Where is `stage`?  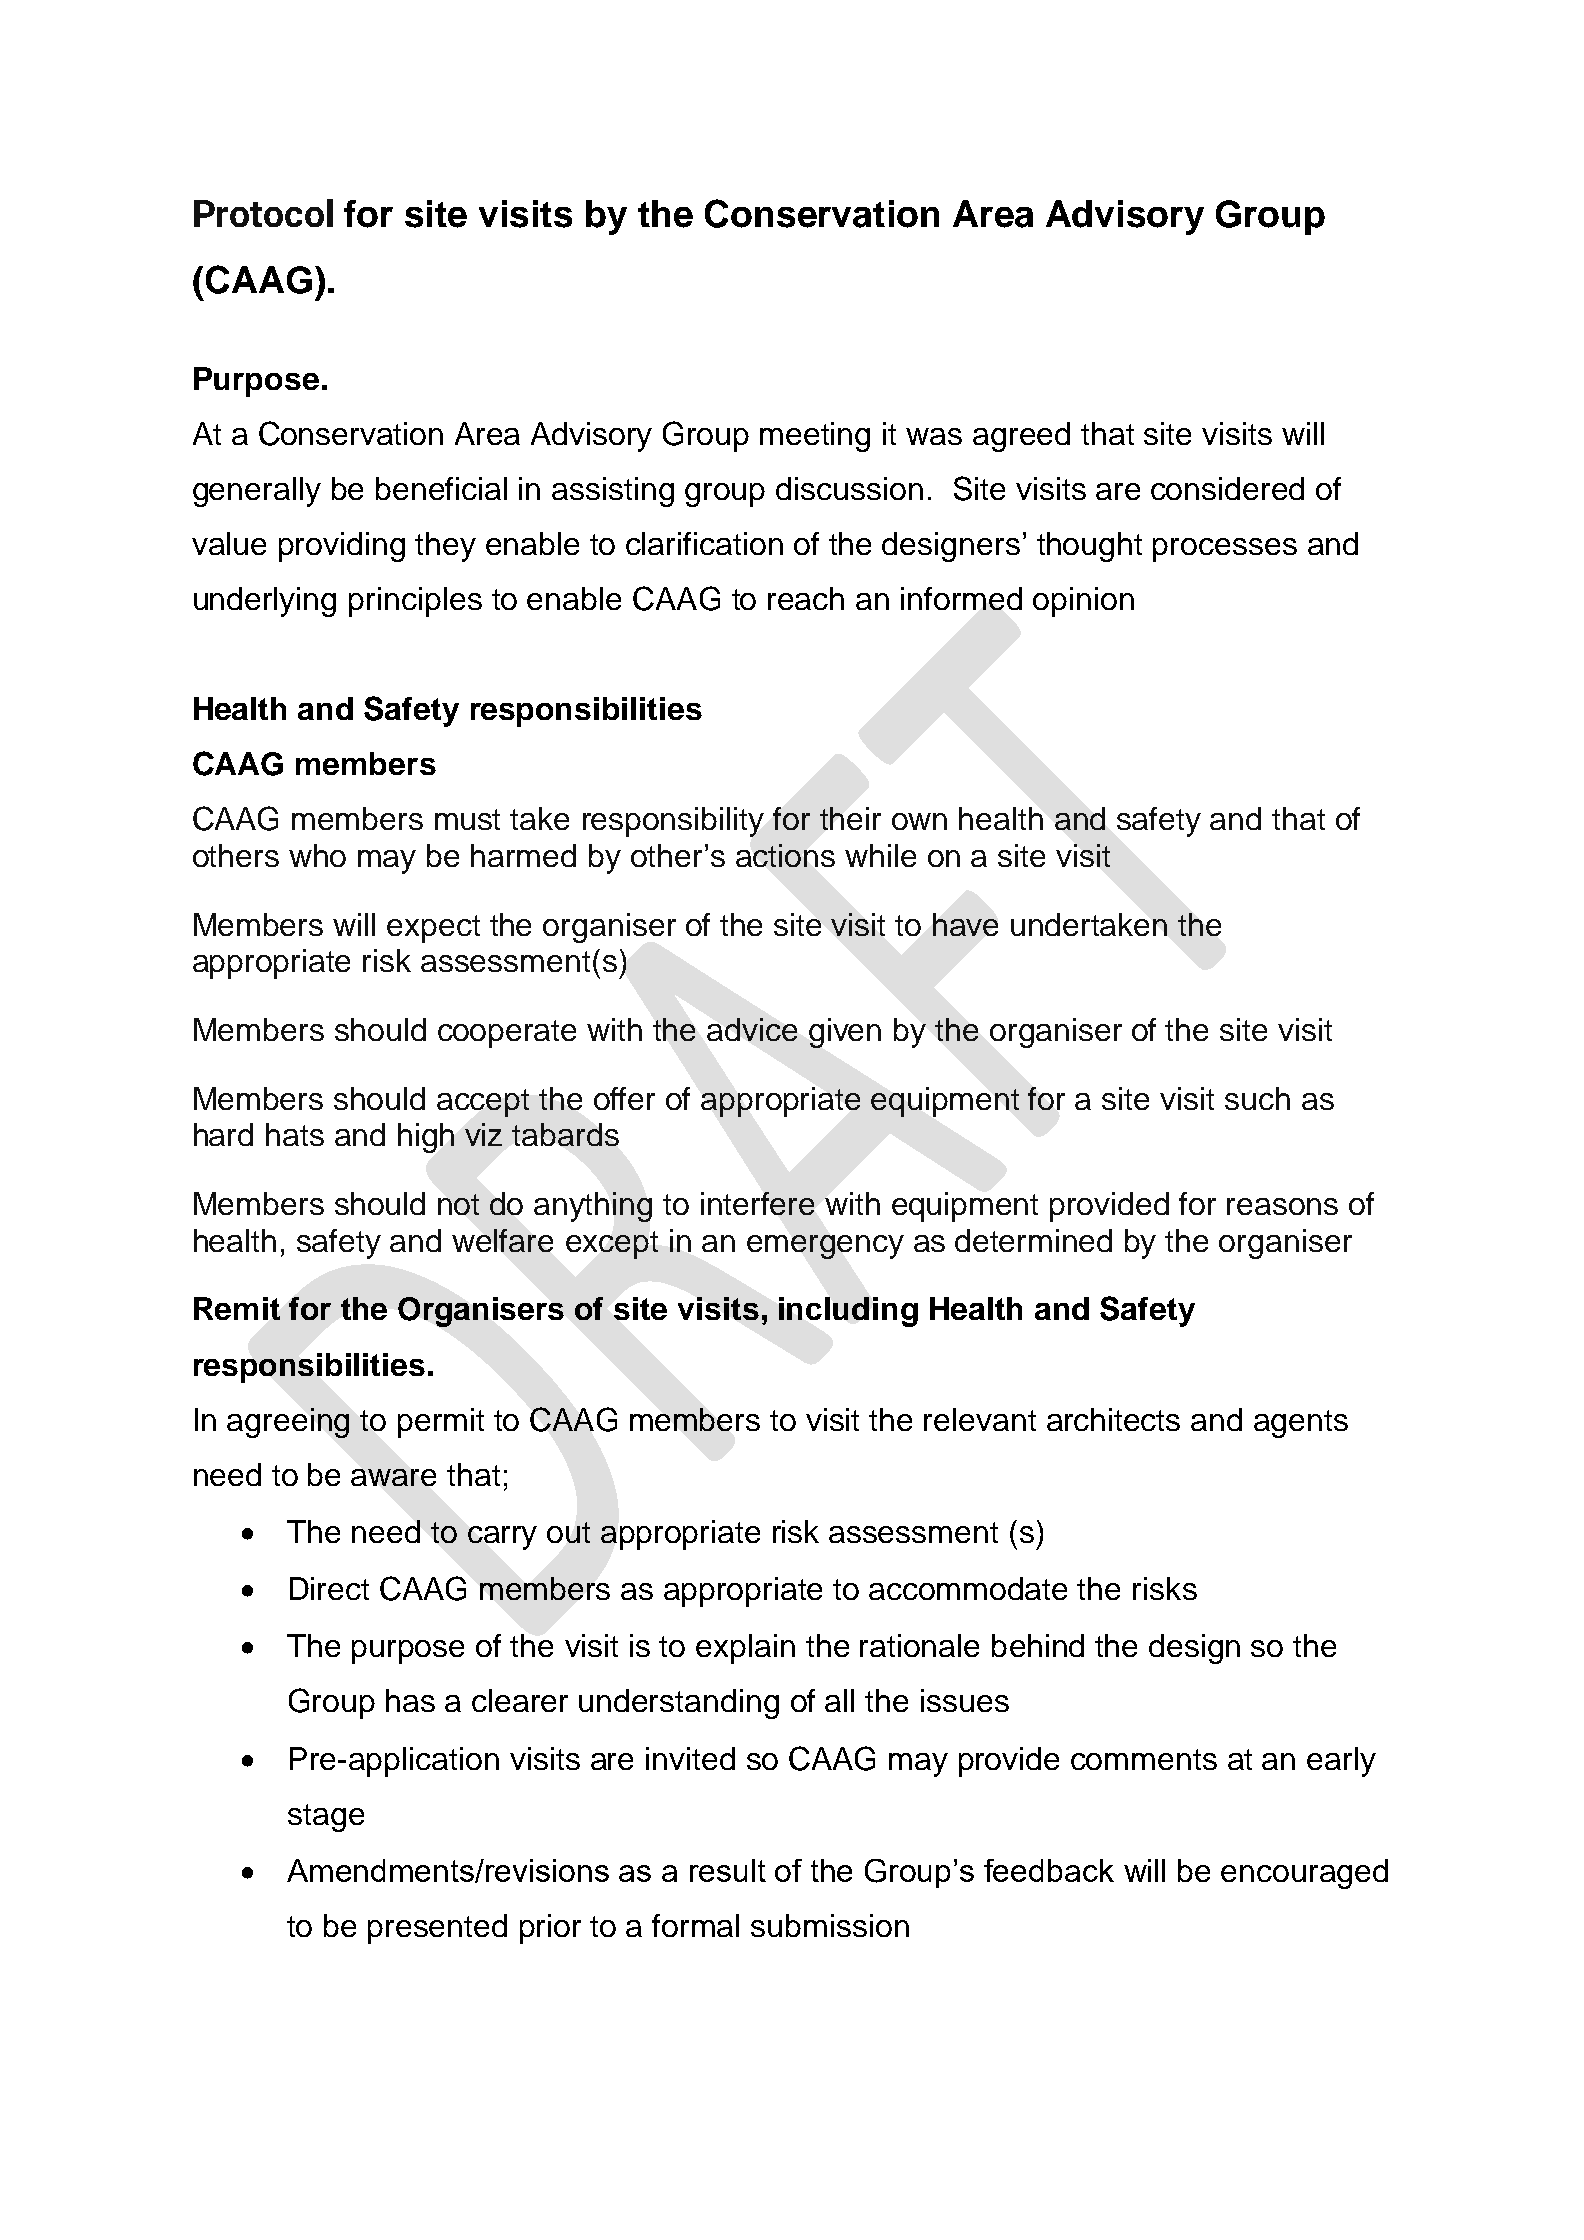
stage is located at coordinates (326, 1818).
